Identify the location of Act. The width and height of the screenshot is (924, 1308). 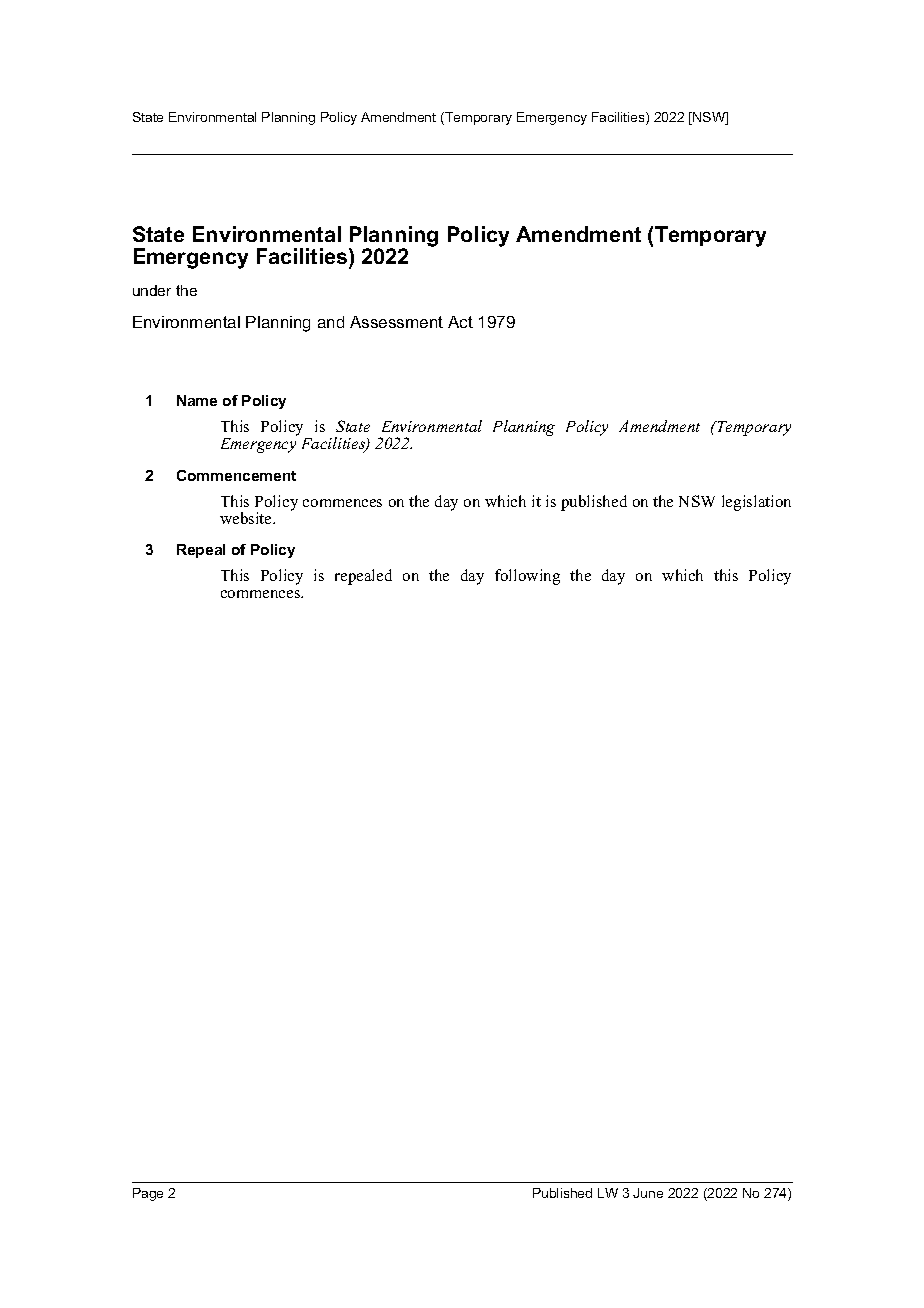
(460, 322).
